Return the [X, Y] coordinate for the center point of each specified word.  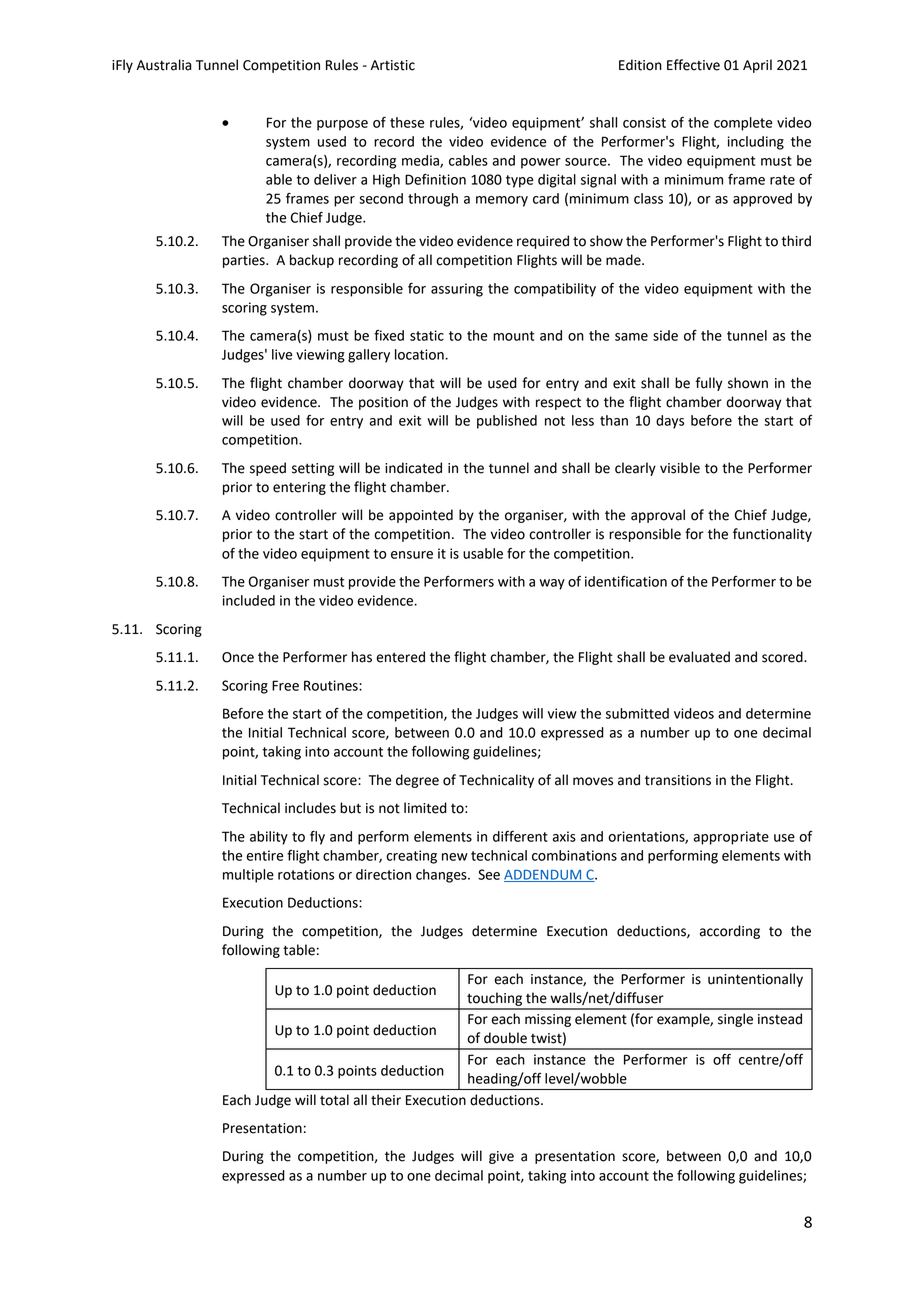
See [489, 874]
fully [709, 384]
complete [743, 124]
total [334, 1100]
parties [245, 261]
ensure [412, 555]
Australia [164, 65]
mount [513, 336]
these [407, 122]
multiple [248, 876]
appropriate [731, 838]
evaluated [699, 657]
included [249, 600]
